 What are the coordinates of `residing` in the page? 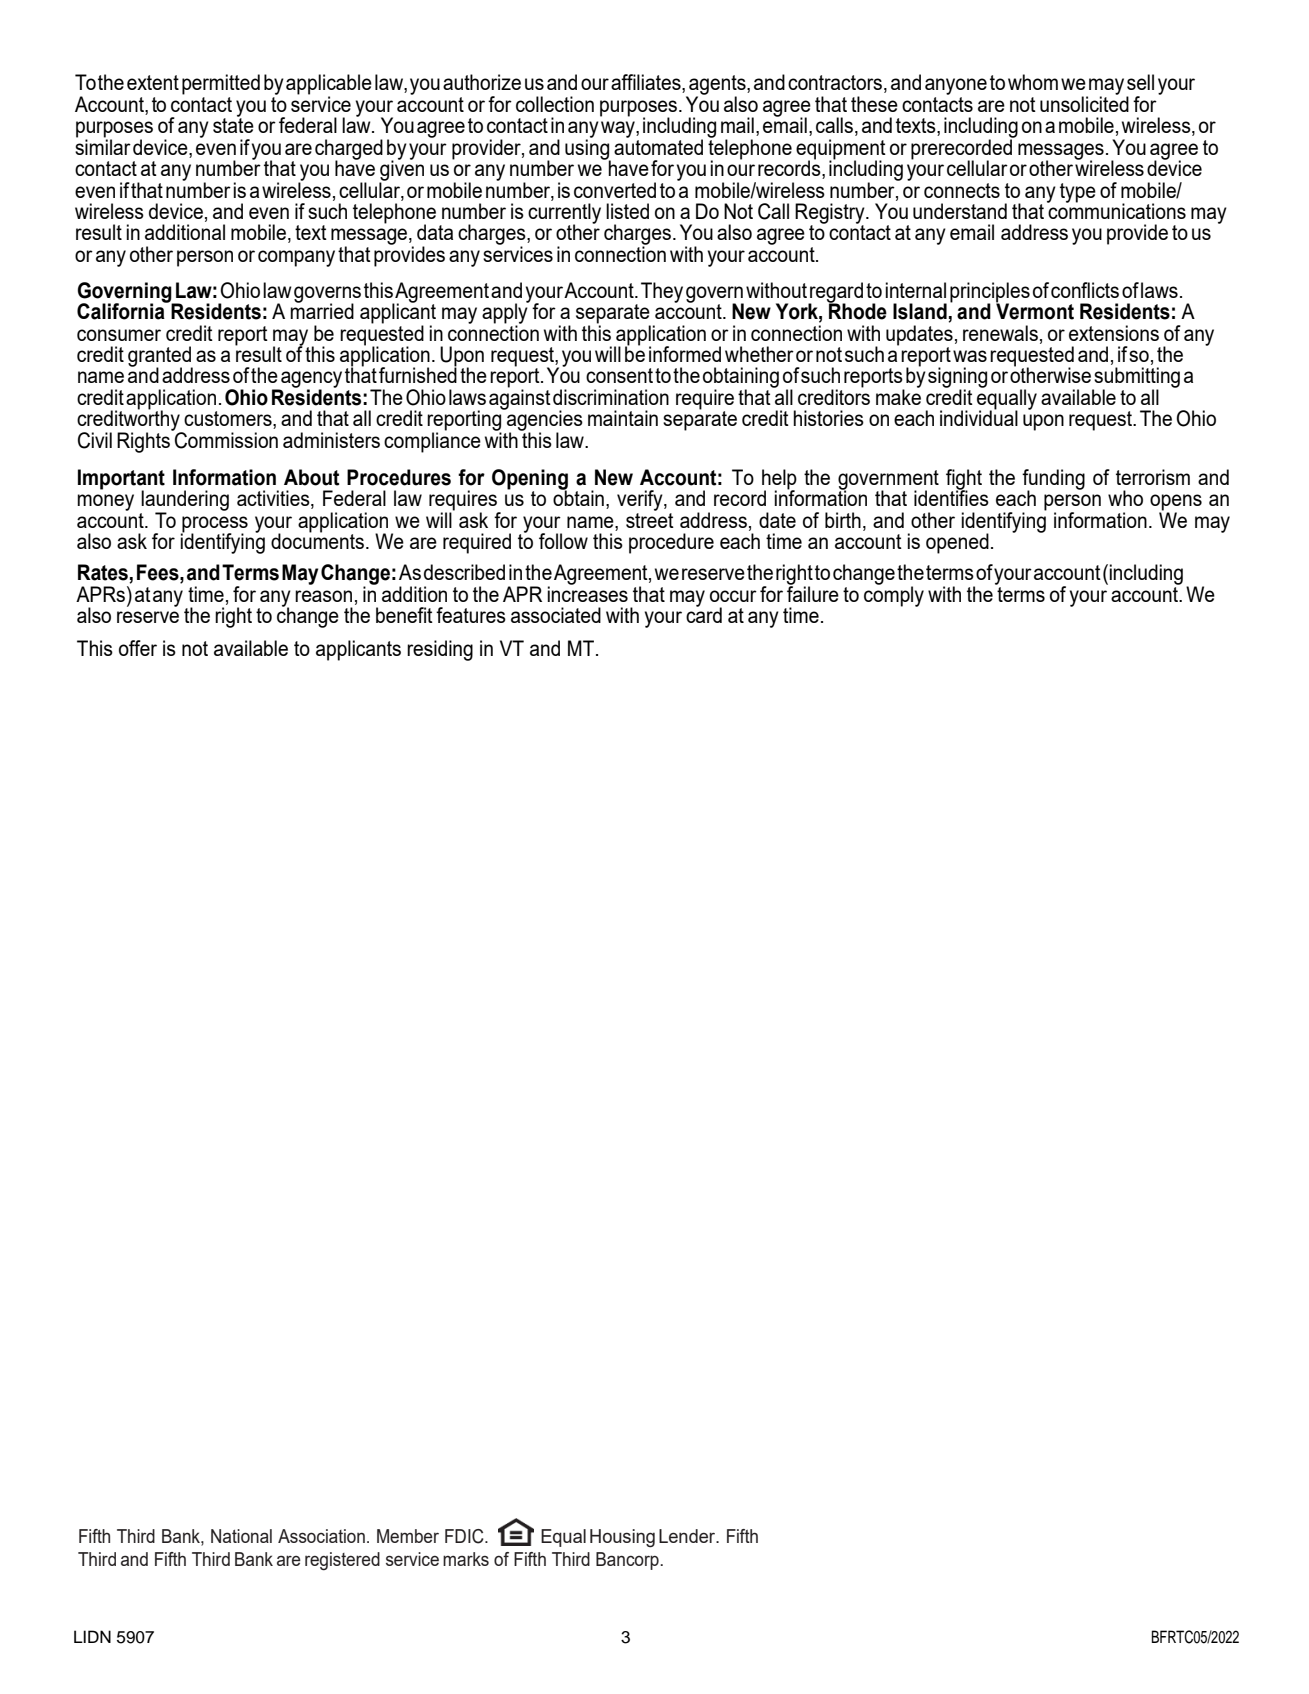 It's located at (440, 650).
